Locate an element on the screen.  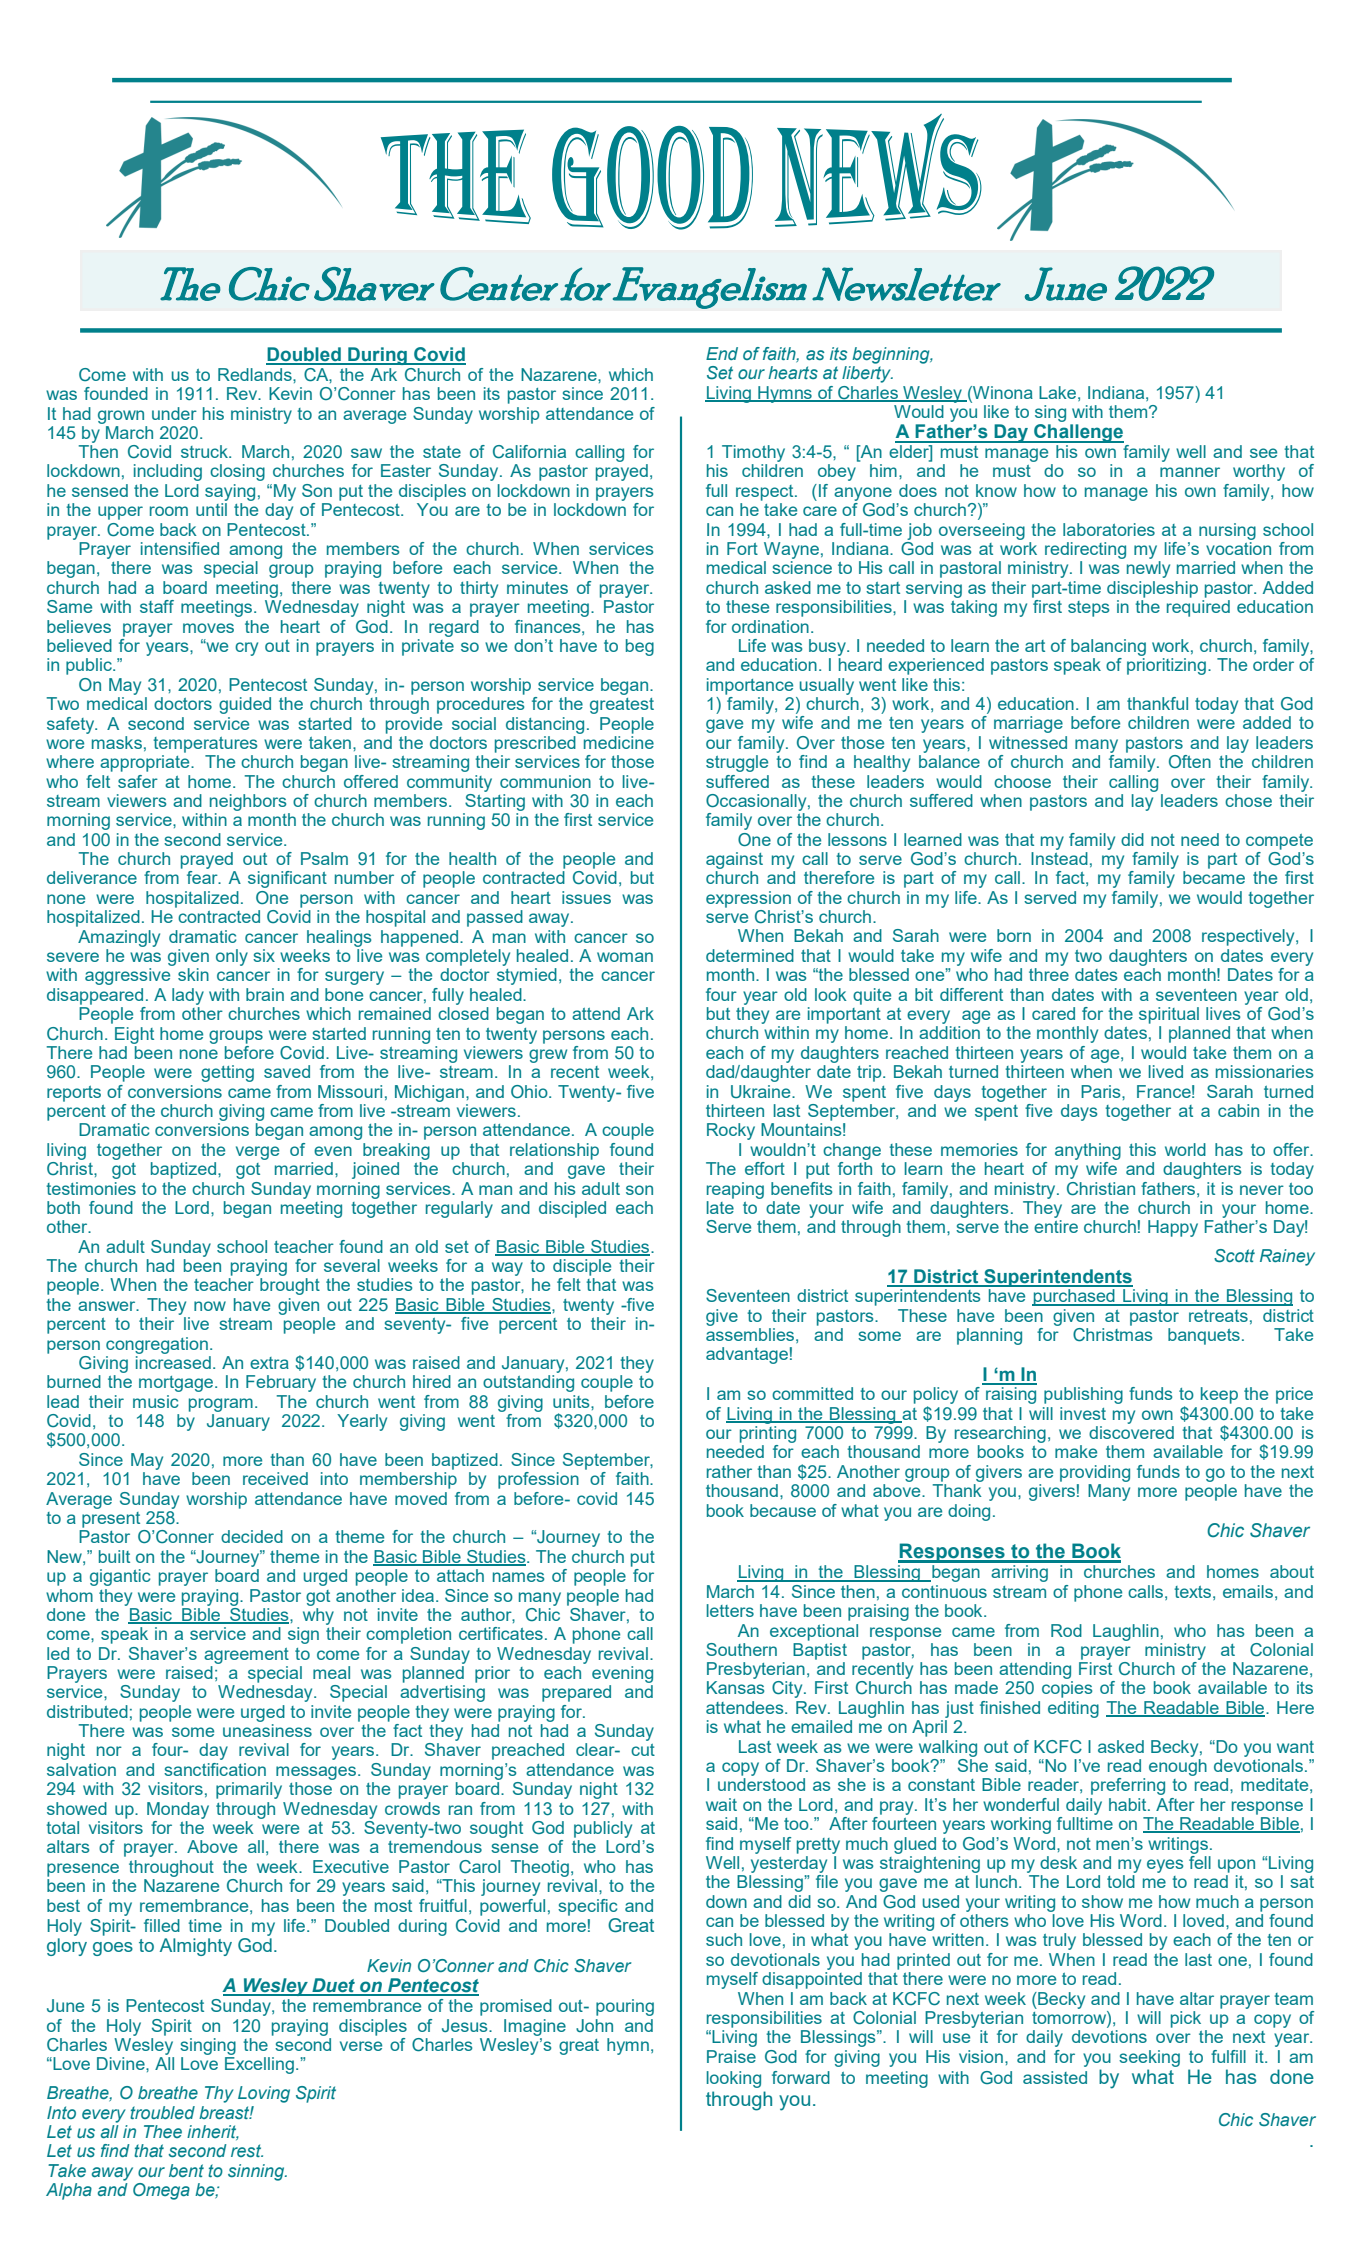
inherit is located at coordinates (213, 2132).
